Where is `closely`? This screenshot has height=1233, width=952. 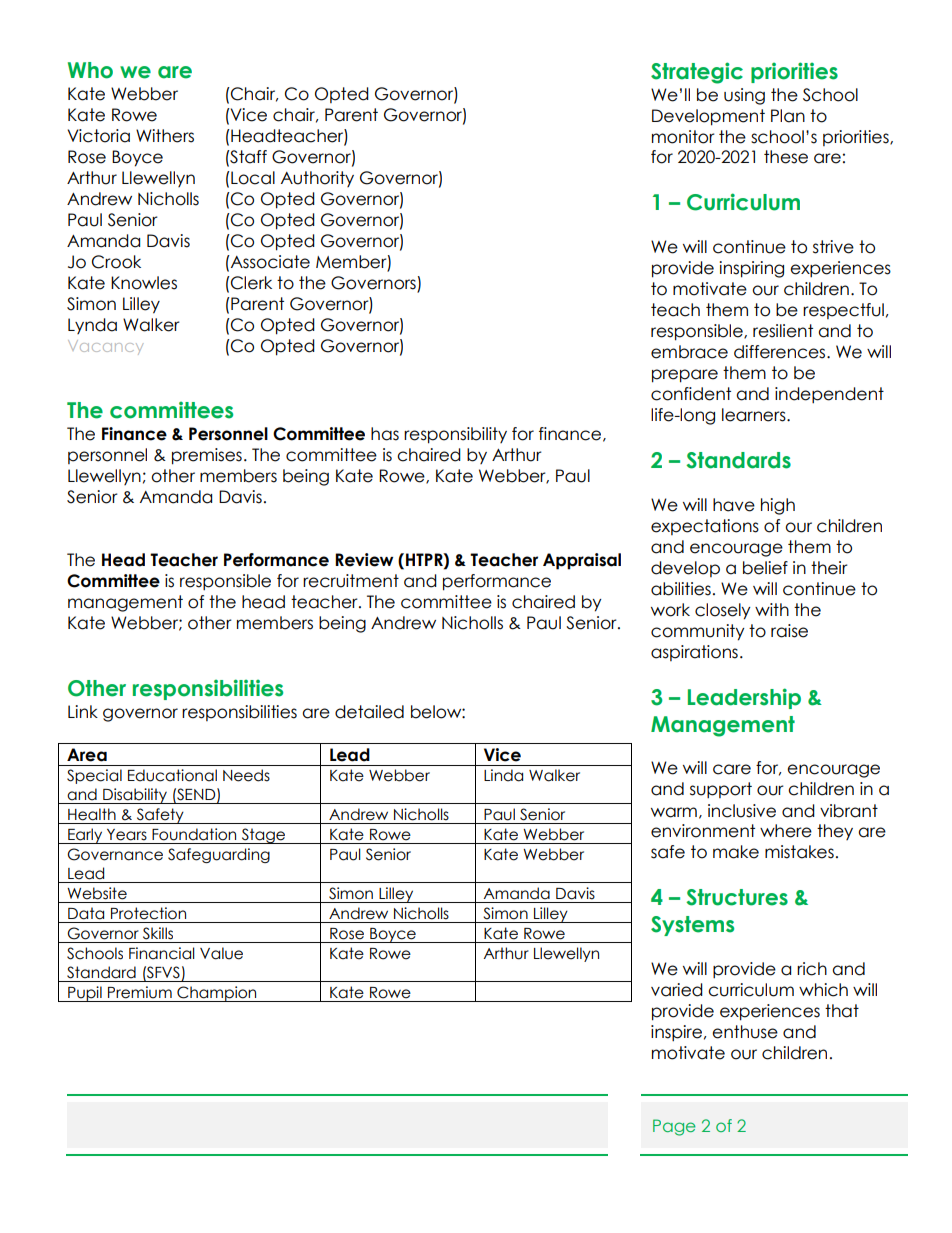 closely is located at coordinates (723, 611).
